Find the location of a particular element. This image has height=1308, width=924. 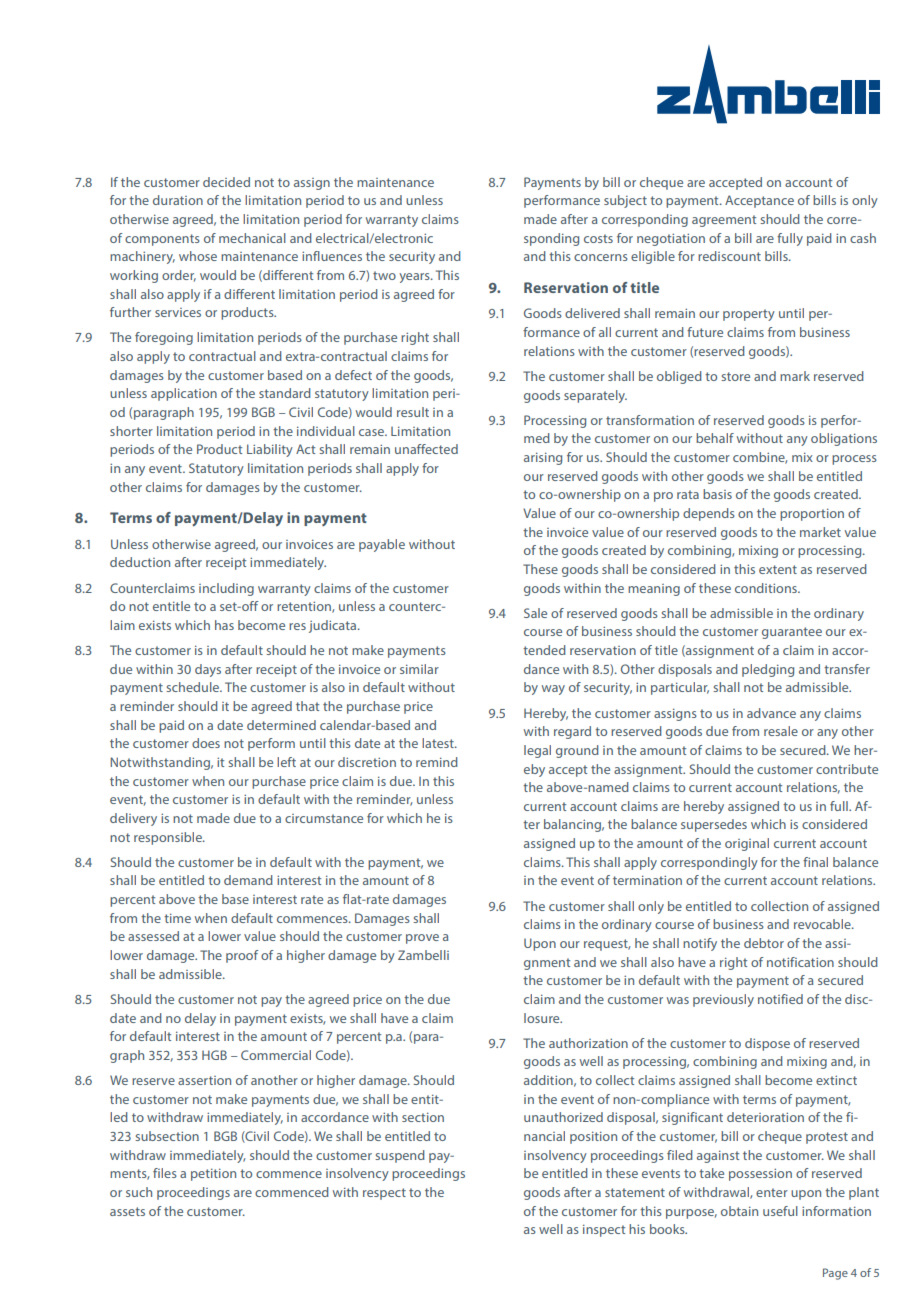

petition is located at coordinates (213, 1174).
